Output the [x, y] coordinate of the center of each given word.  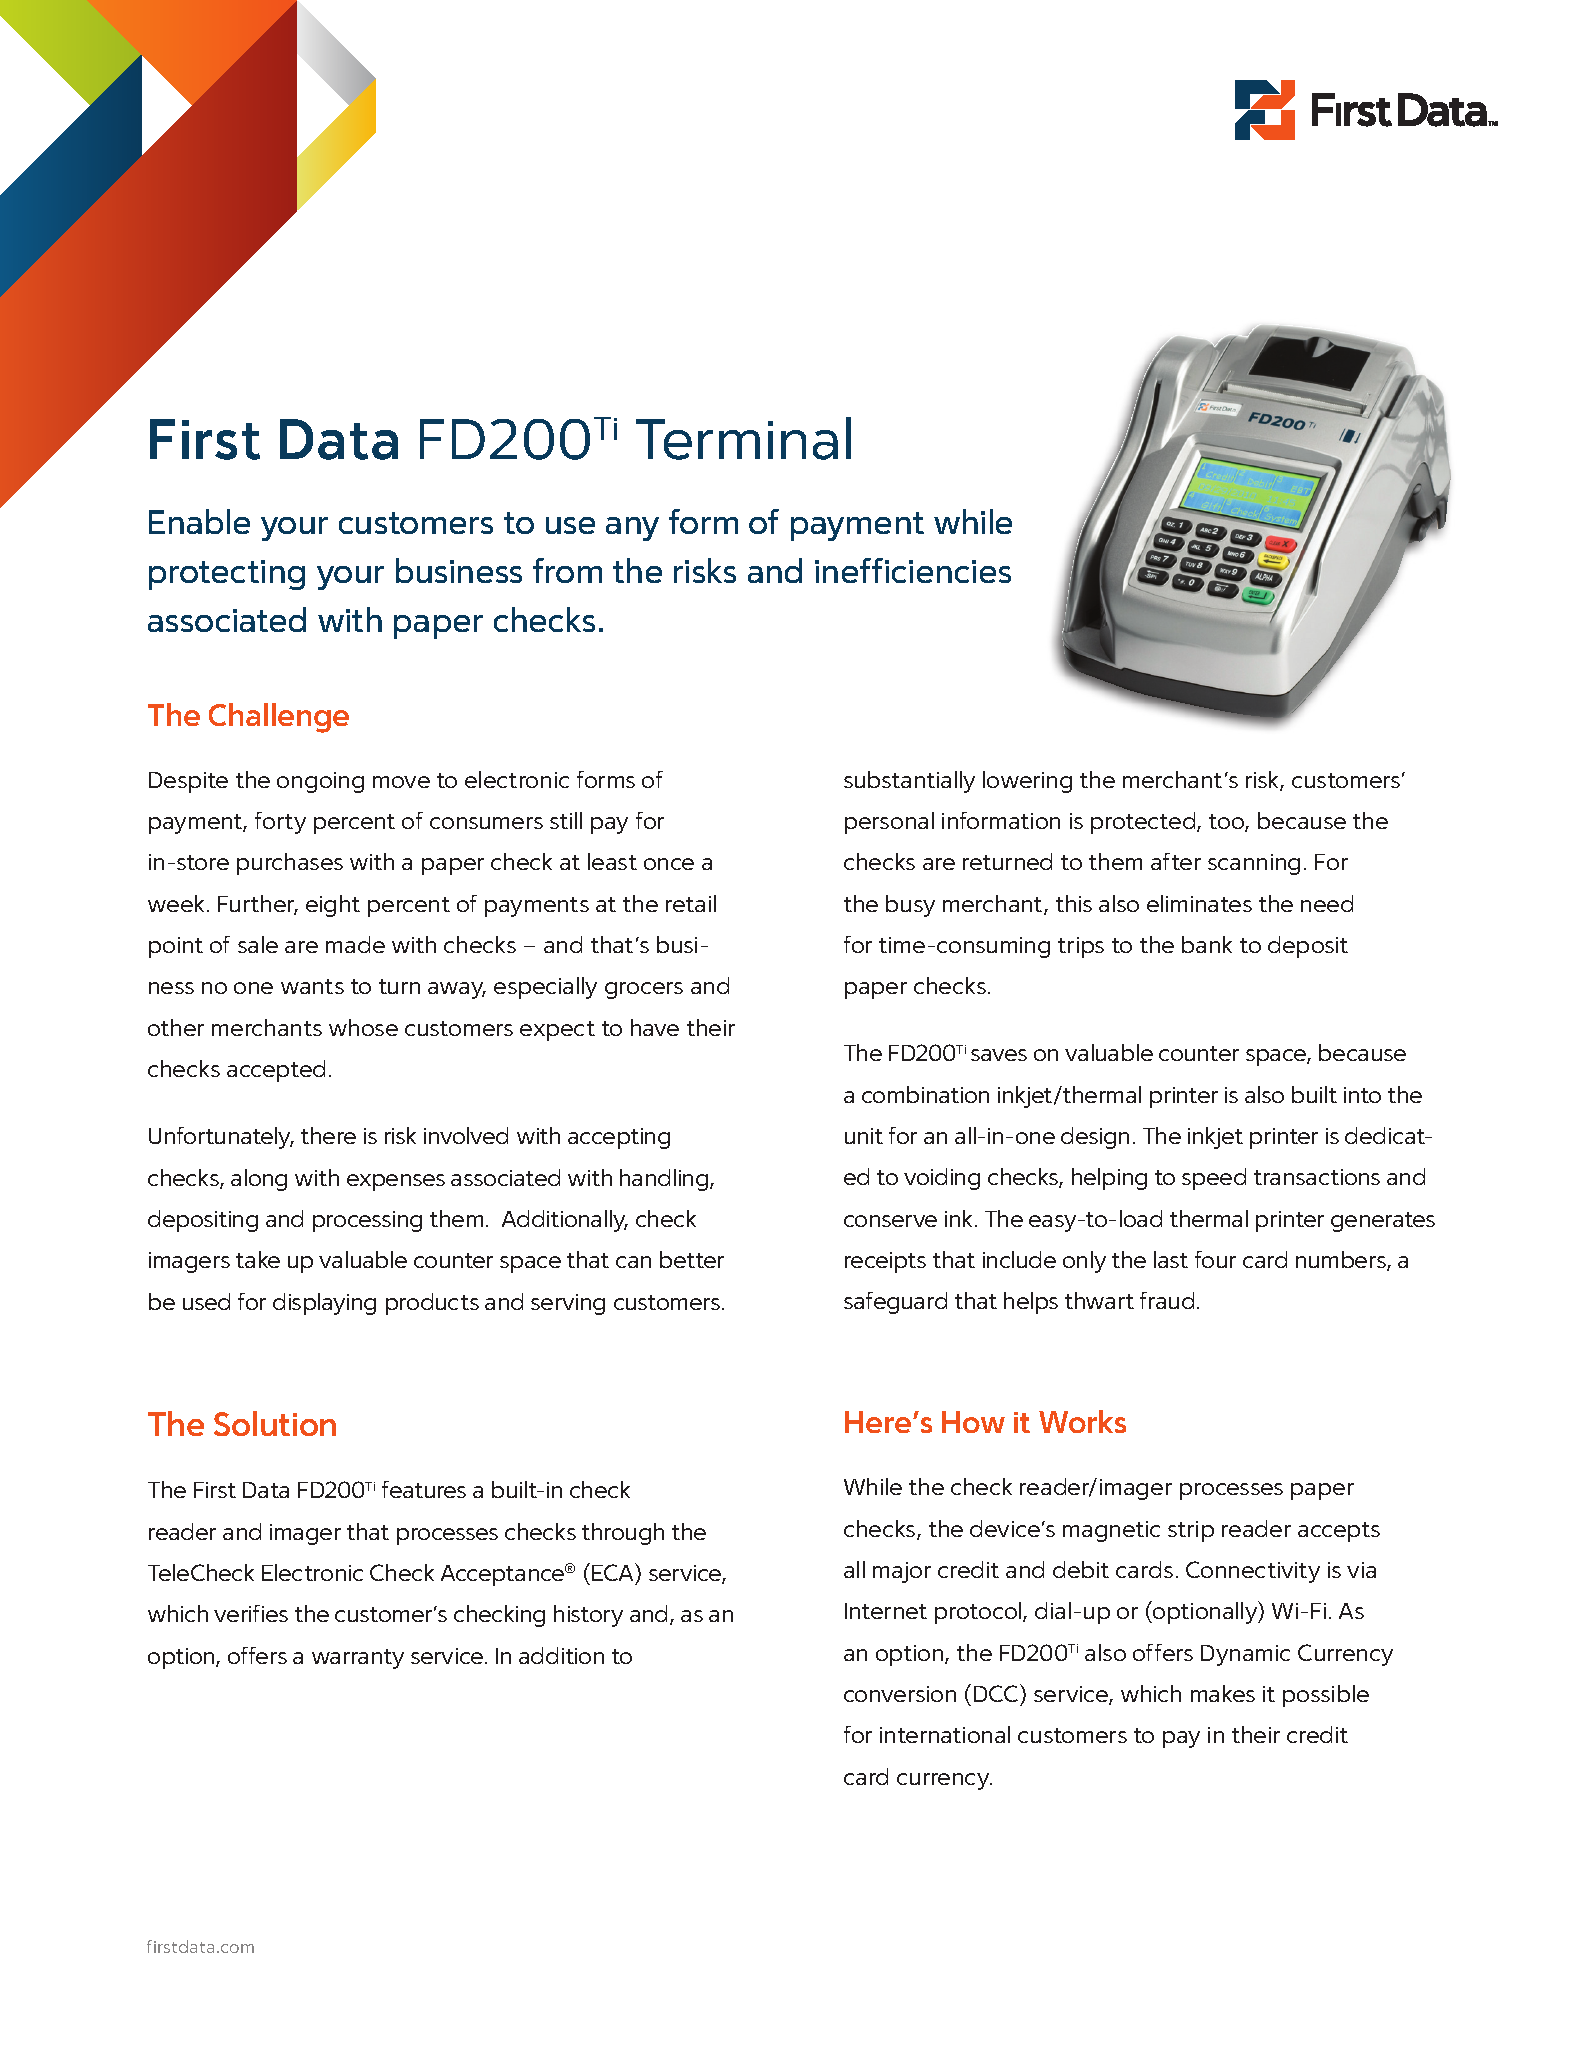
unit [864, 1136]
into [1362, 1095]
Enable [199, 521]
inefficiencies [913, 570]
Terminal [743, 438]
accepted [276, 1071]
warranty [358, 1659]
